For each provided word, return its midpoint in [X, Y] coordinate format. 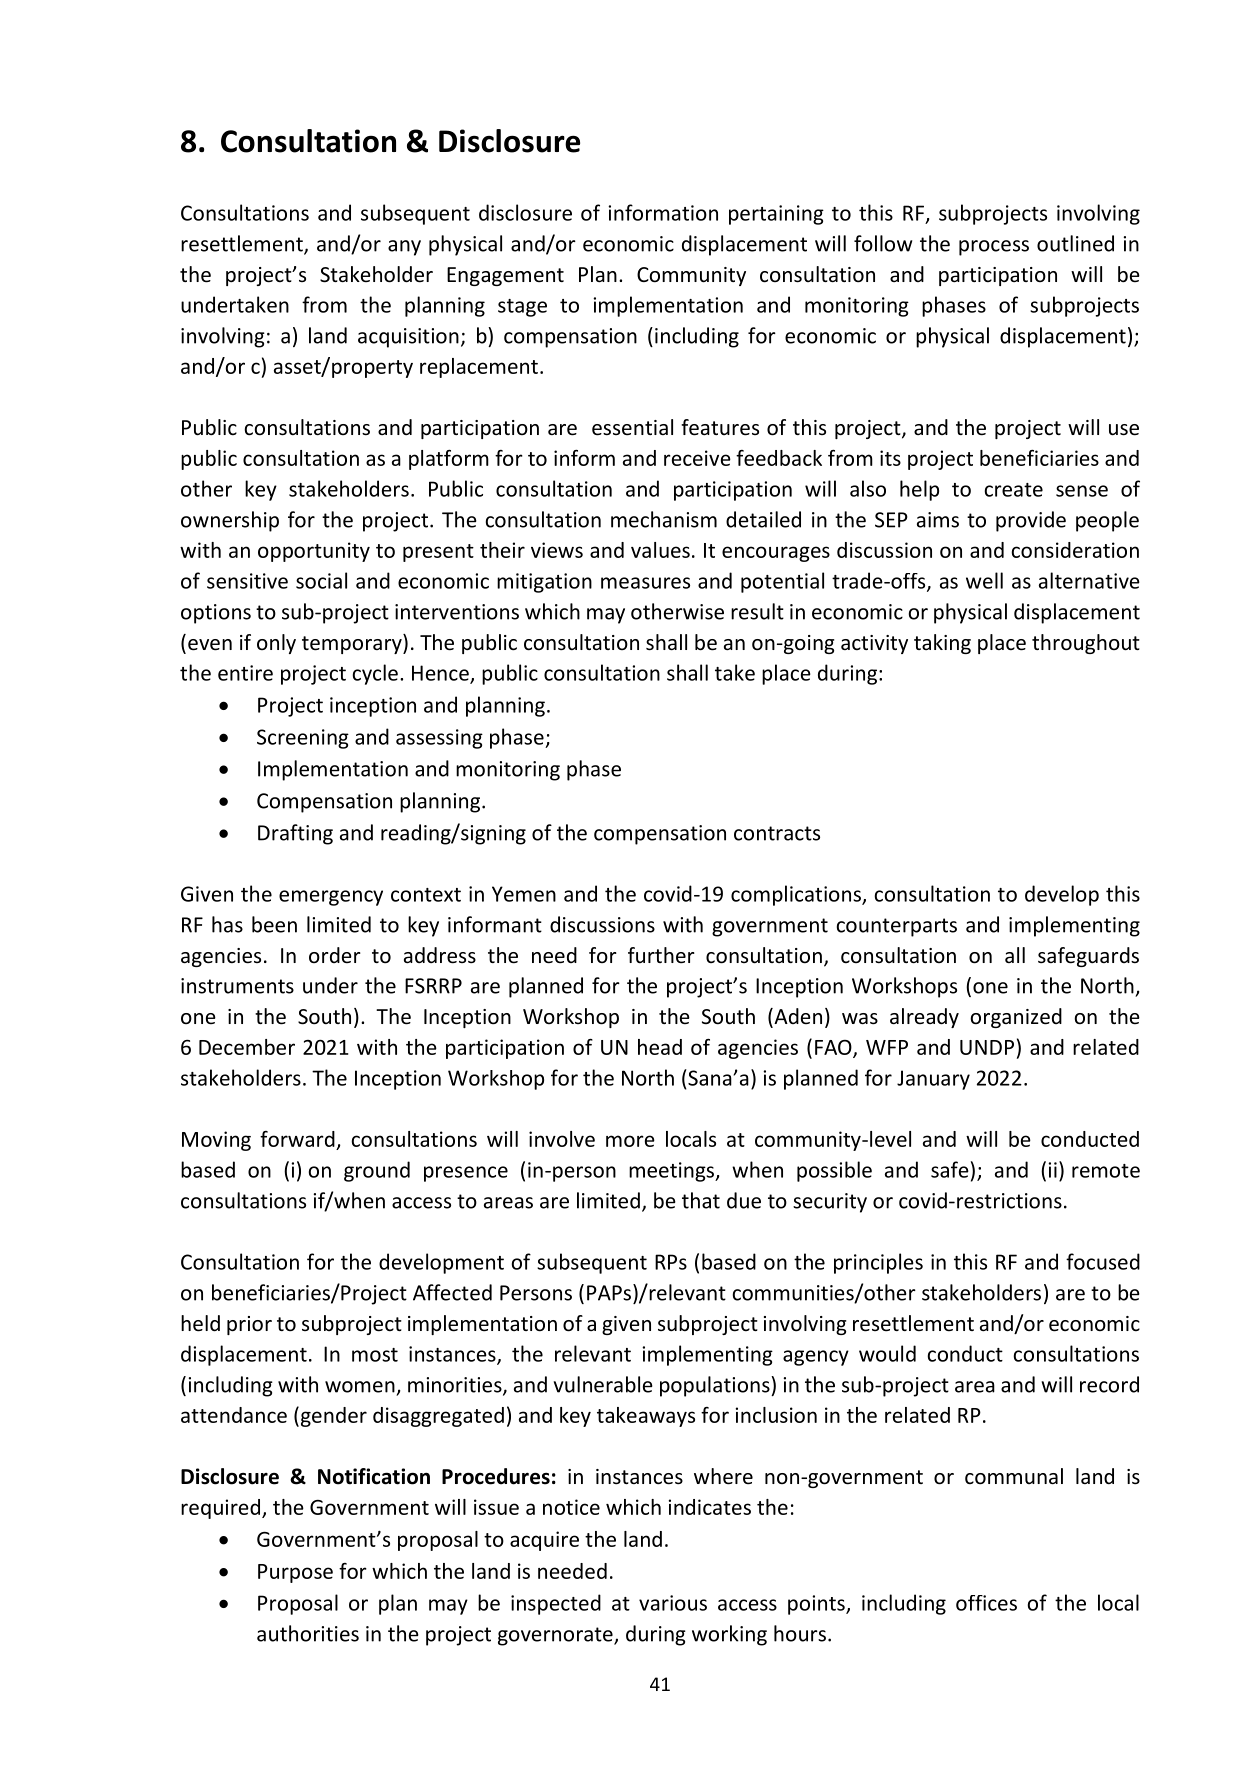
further [661, 955]
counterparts [897, 927]
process [994, 248]
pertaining [776, 215]
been [274, 924]
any [404, 248]
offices [986, 1603]
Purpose [295, 1573]
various [673, 1603]
